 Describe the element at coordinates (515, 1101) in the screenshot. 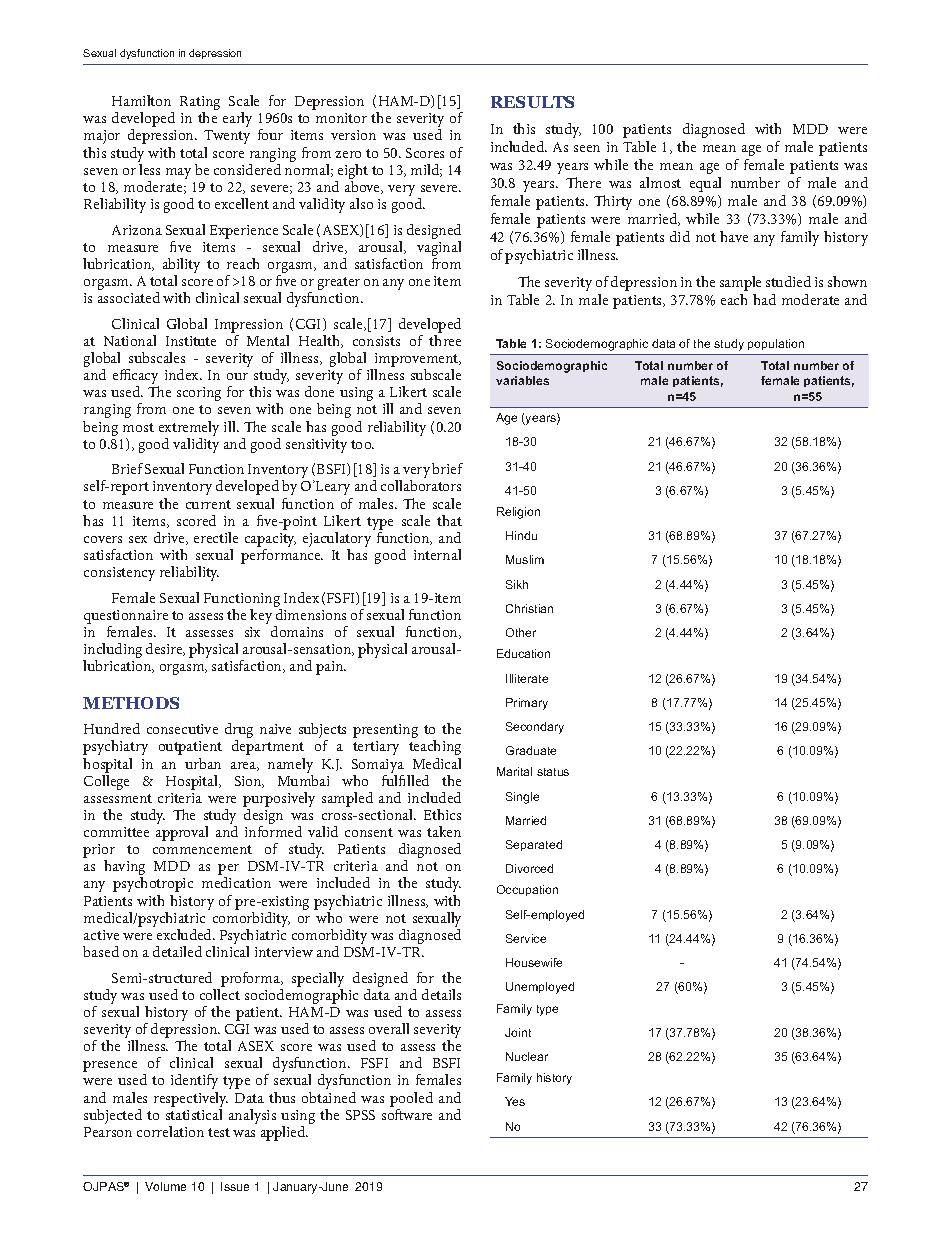

I see `Yes` at that location.
